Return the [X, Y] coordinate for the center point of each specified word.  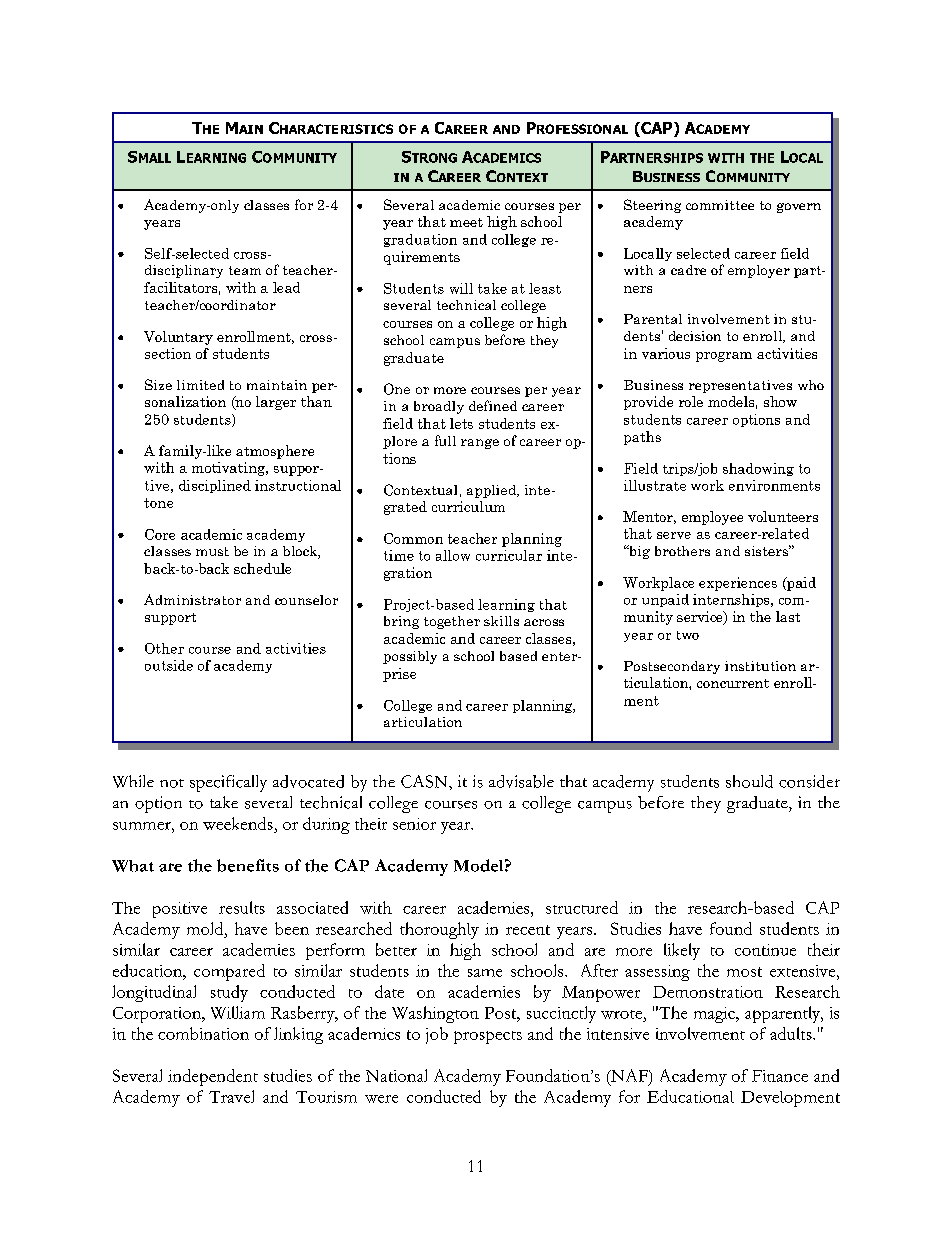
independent [213, 1077]
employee [712, 518]
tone [158, 503]
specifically [228, 783]
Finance [780, 1076]
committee [720, 205]
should [749, 781]
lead [286, 287]
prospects [488, 1037]
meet [466, 222]
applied [493, 491]
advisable [521, 781]
